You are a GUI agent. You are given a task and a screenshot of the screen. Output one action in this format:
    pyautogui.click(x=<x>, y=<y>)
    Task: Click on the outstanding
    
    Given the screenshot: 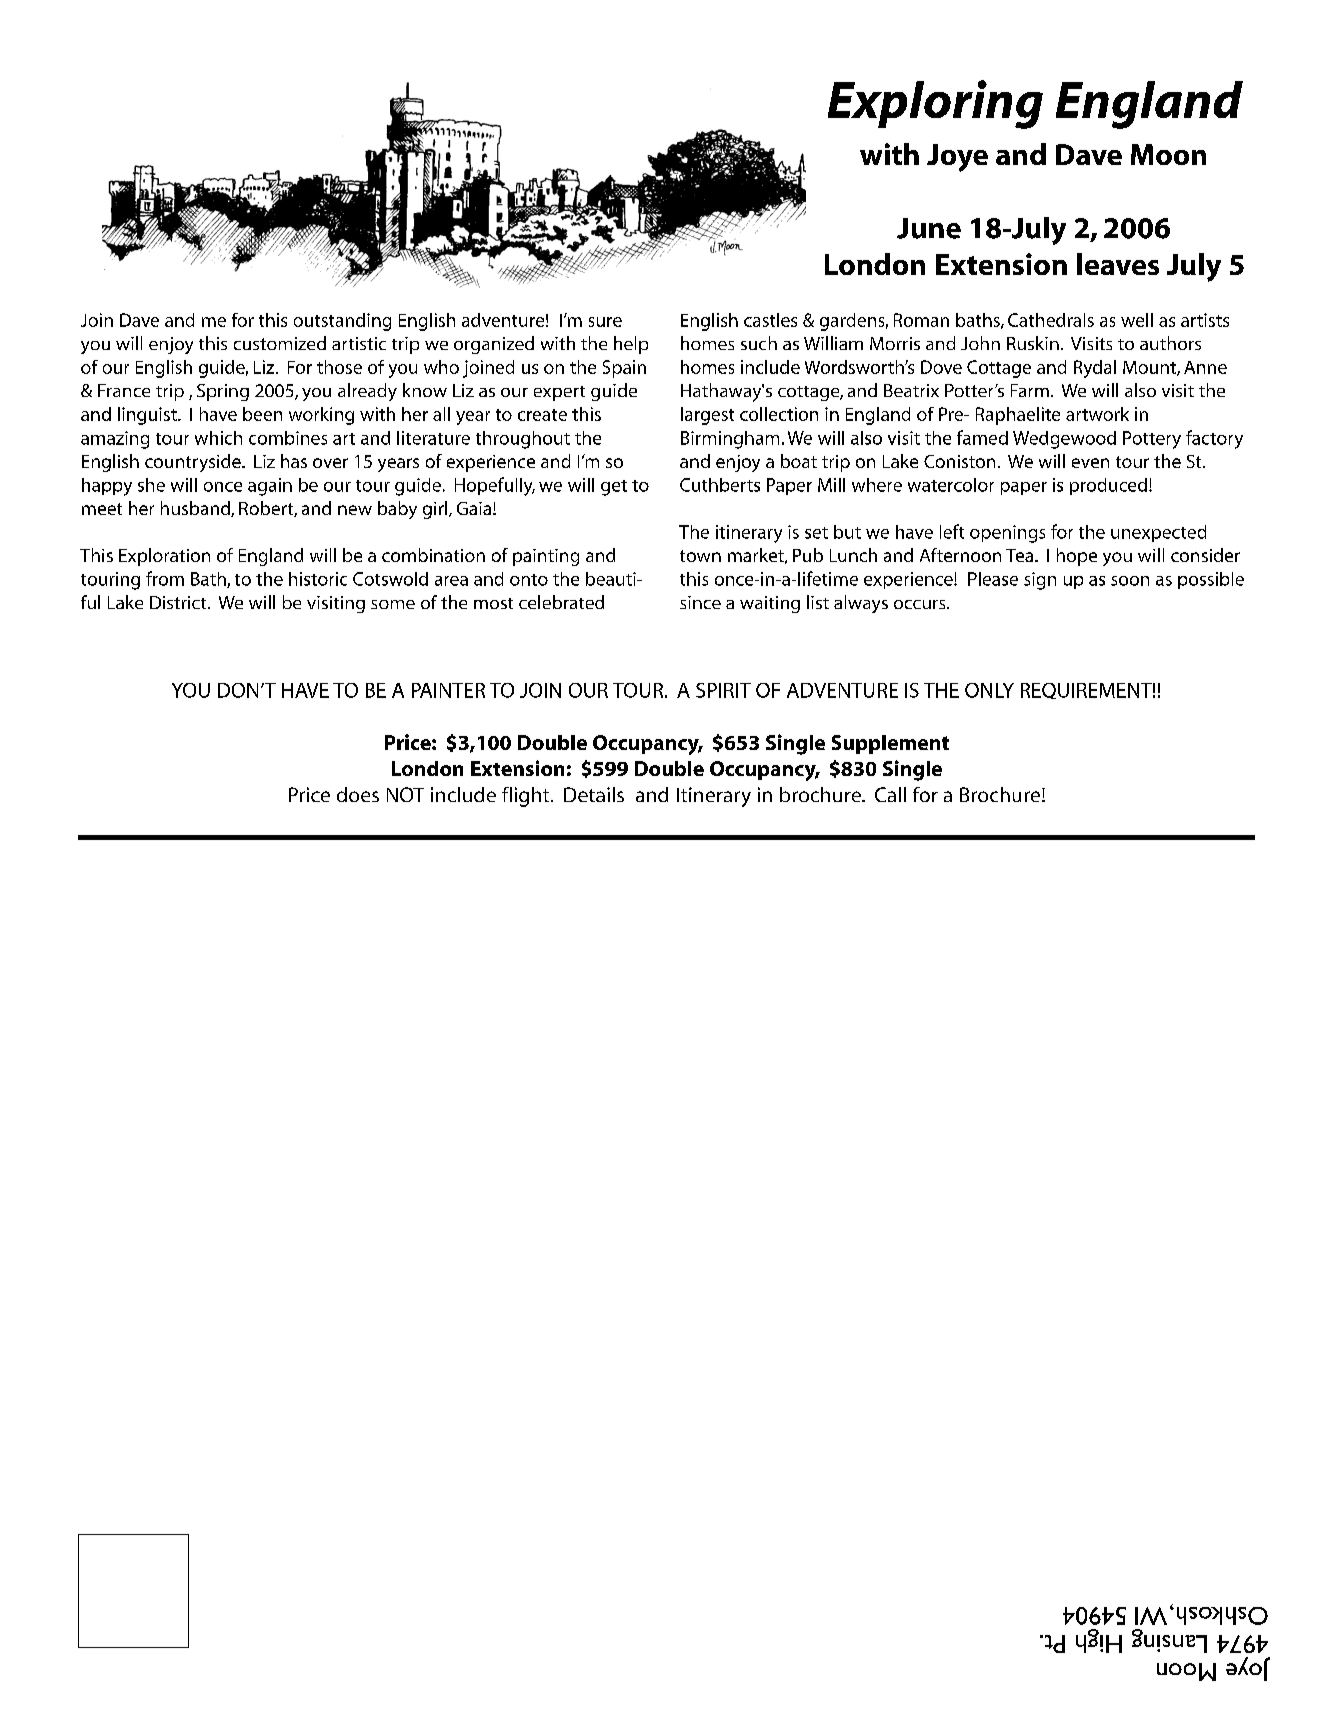 What is the action you would take?
    pyautogui.click(x=342, y=322)
